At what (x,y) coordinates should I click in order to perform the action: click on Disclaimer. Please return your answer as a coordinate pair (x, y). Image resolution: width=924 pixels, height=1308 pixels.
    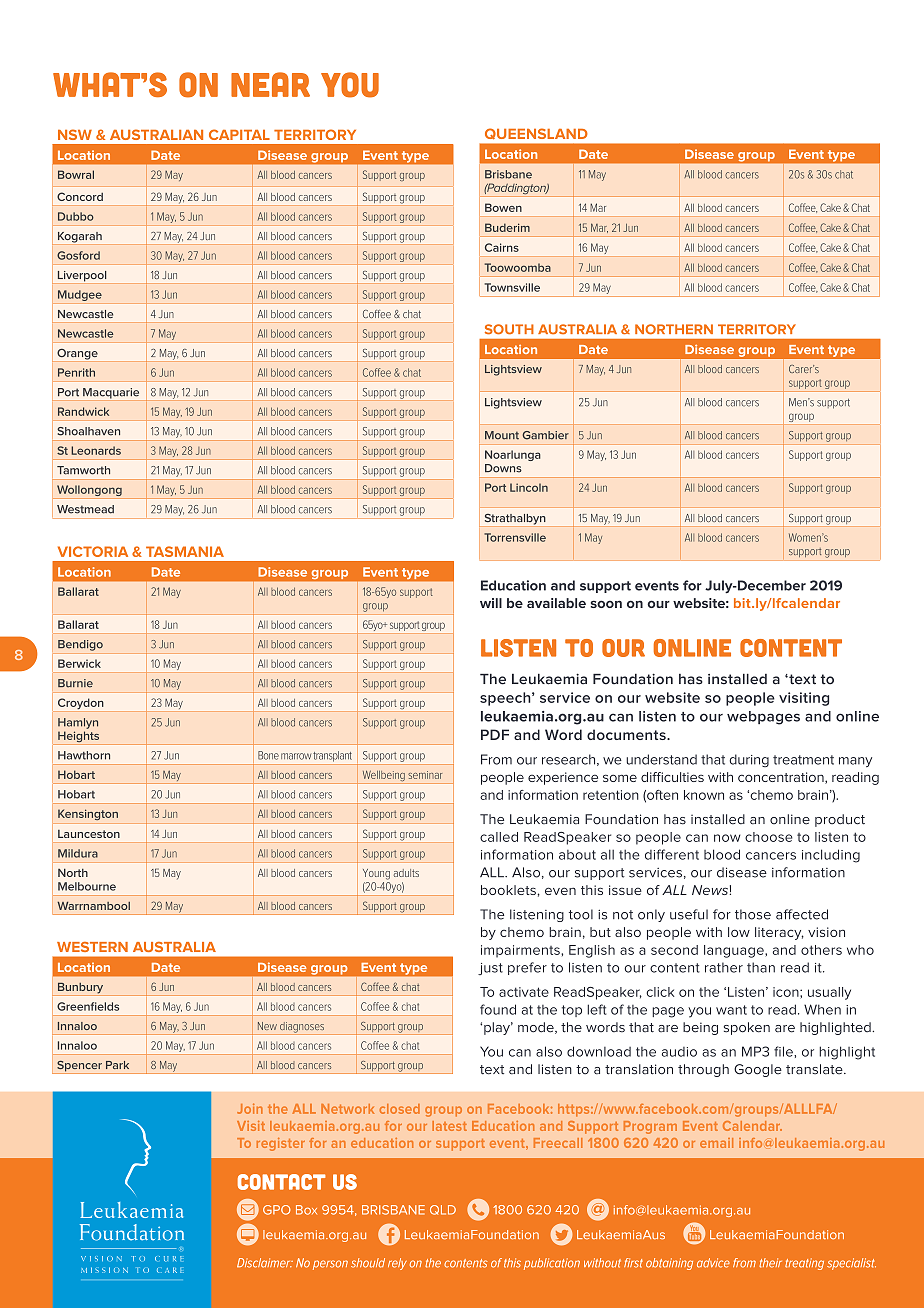
    Looking at the image, I should click on (265, 1263).
